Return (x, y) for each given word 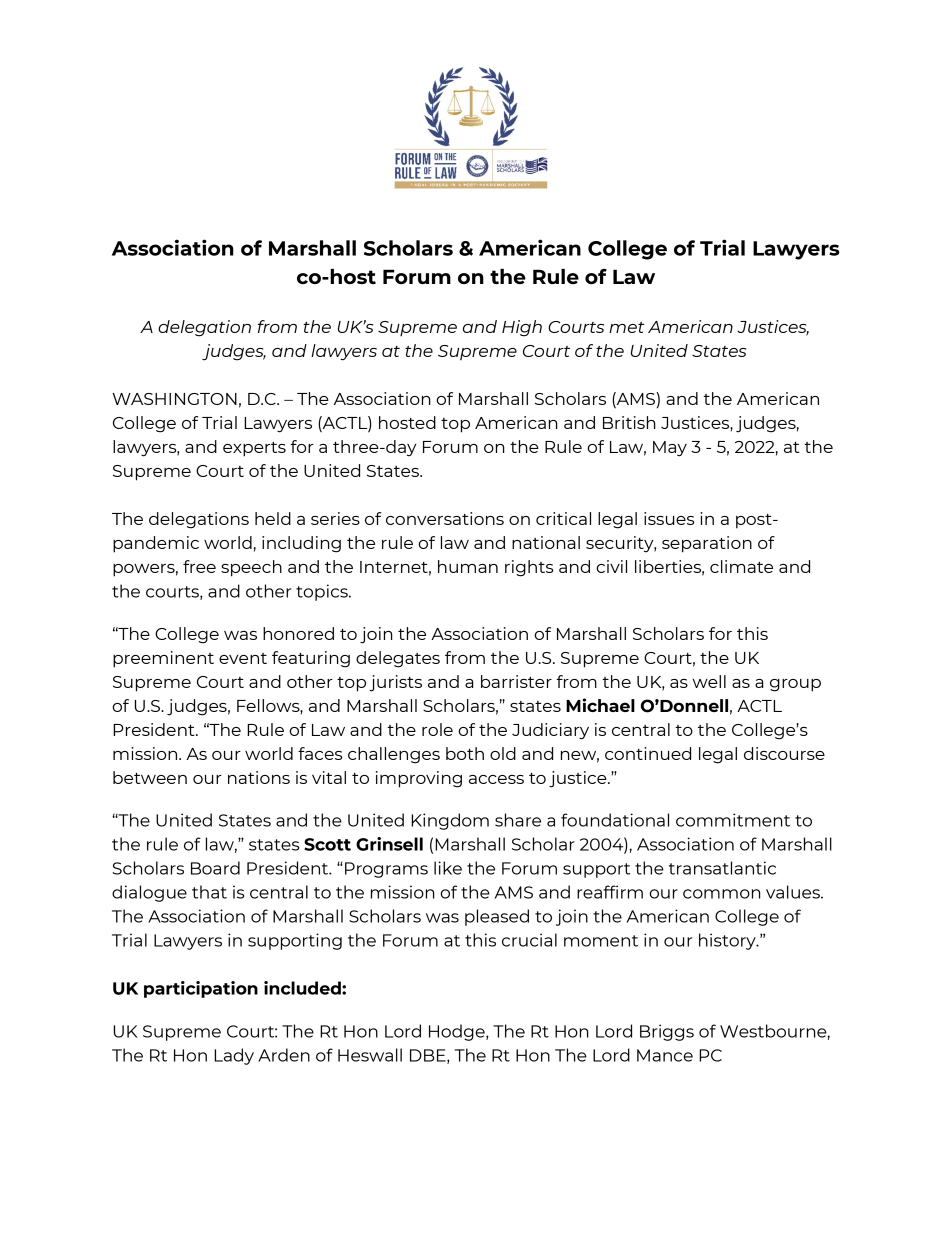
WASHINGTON (174, 399)
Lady (234, 1056)
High (522, 328)
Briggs (667, 1032)
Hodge (458, 1032)
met (626, 327)
